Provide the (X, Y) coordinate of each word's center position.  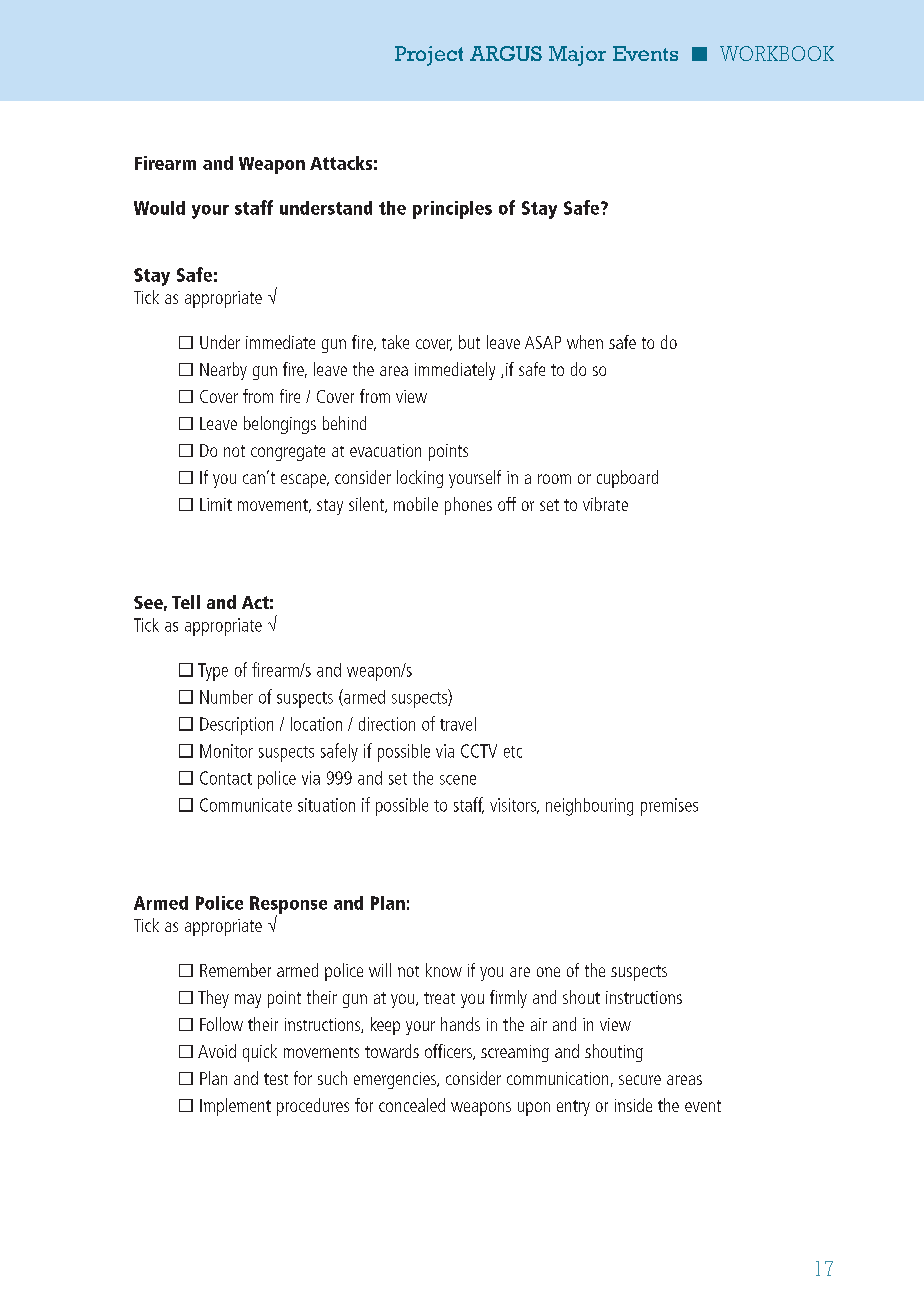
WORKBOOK (777, 53)
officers (450, 1052)
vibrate (605, 504)
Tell (186, 602)
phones (468, 506)
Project (429, 56)
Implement (235, 1107)
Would (159, 208)
